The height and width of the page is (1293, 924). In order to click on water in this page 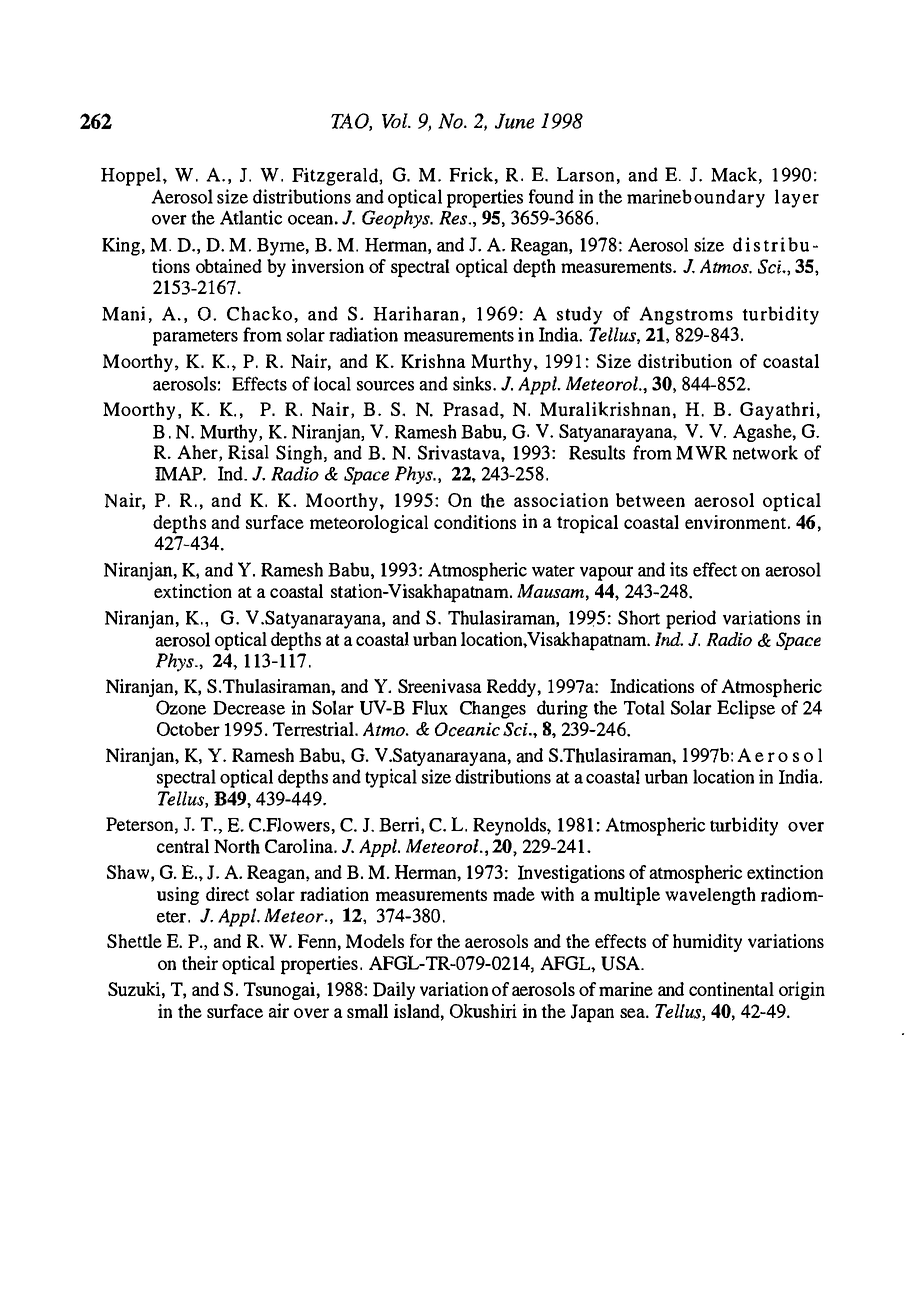, I will do `click(553, 571)`.
